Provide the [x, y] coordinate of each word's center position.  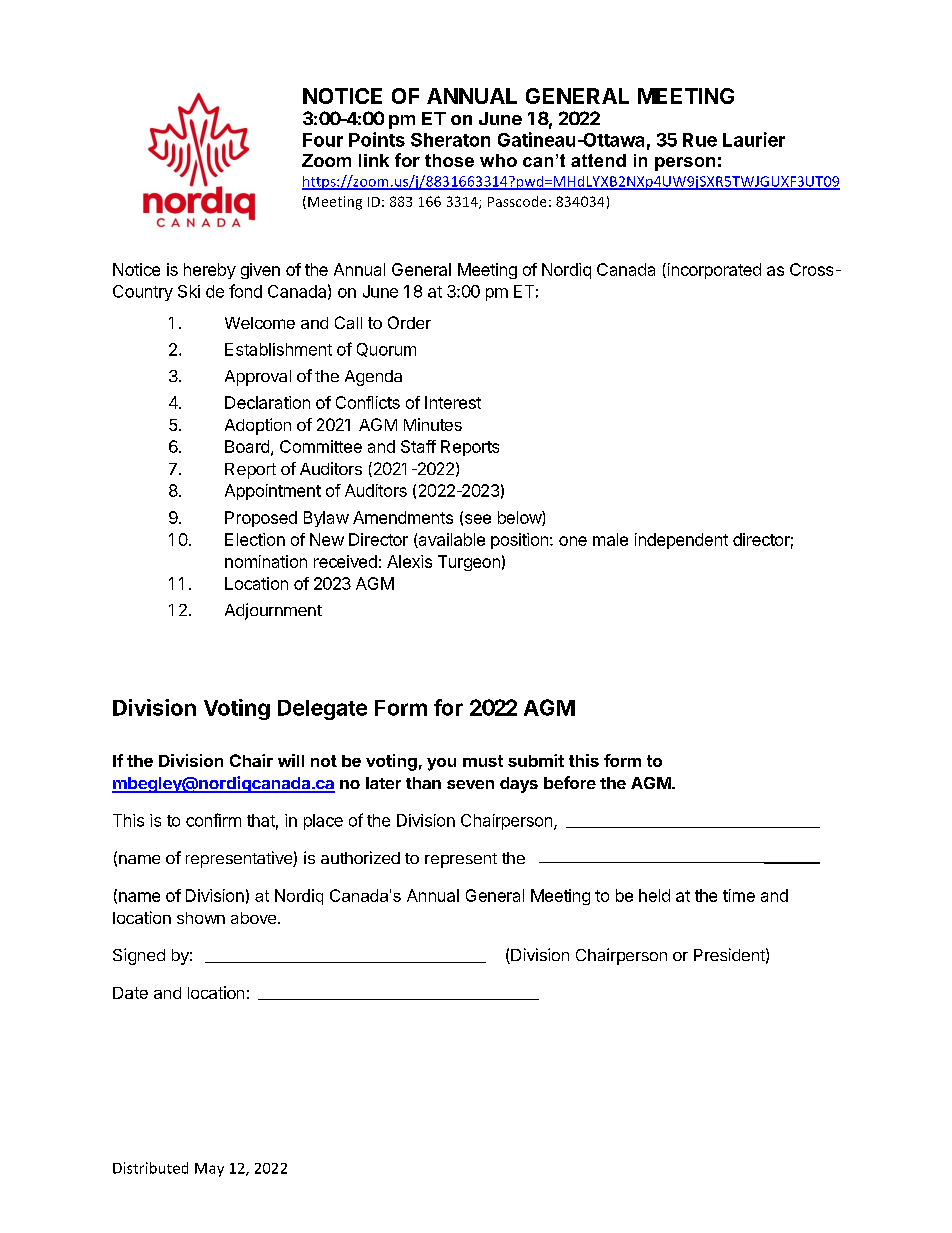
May [209, 1170]
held [654, 895]
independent [681, 541]
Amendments [403, 517]
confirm [213, 820]
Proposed [261, 519]
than [423, 783]
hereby [210, 271]
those [449, 160]
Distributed [150, 1168]
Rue [700, 140]
